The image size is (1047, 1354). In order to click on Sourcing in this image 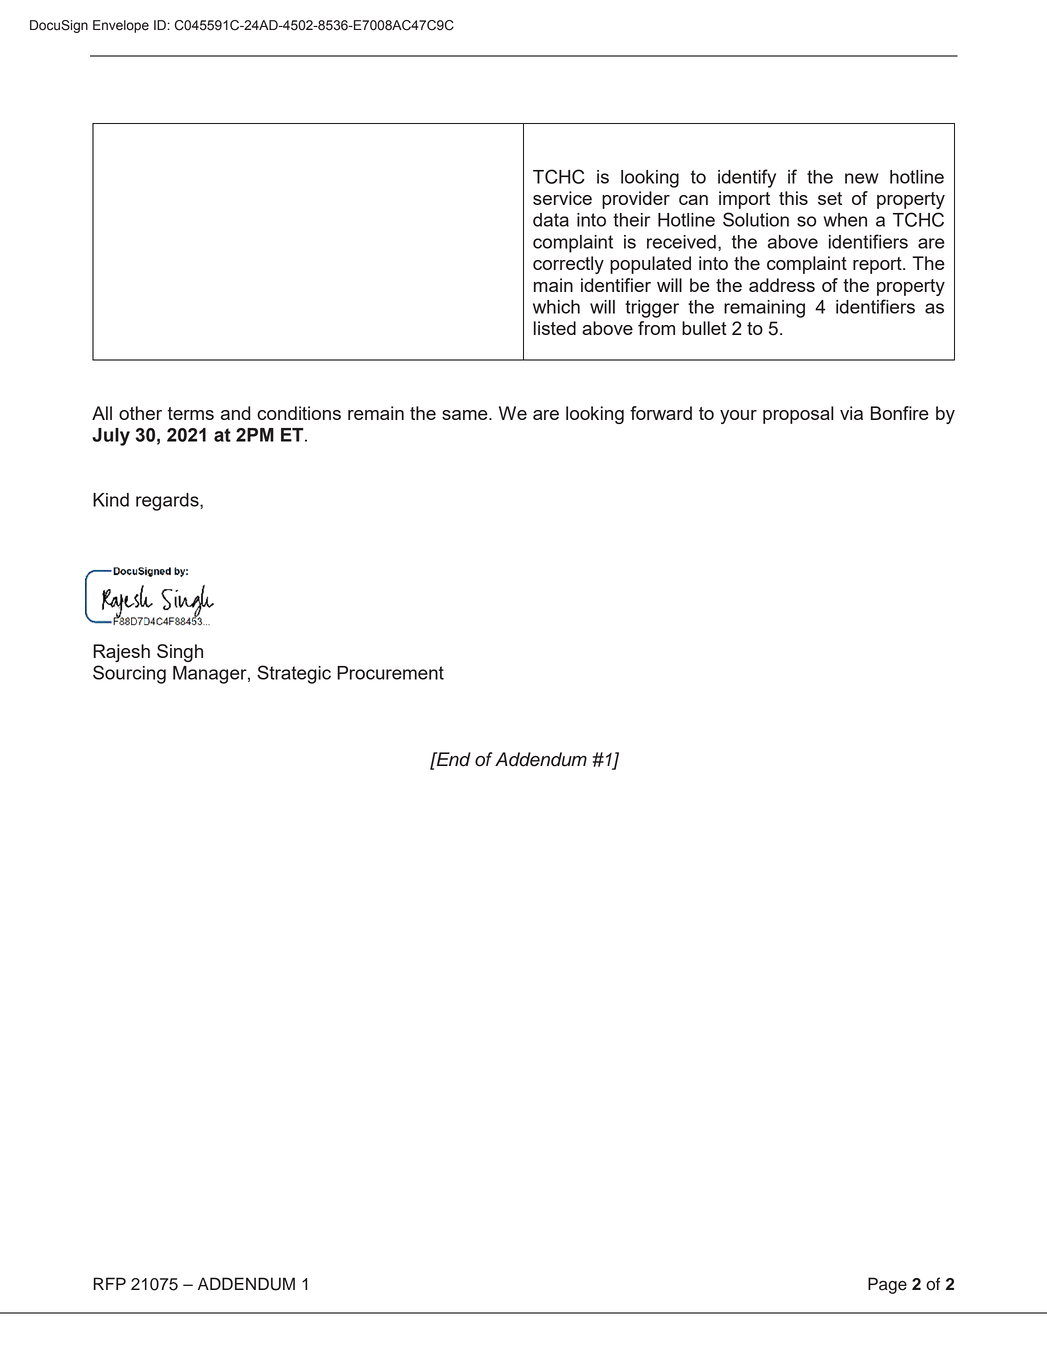, I will do `click(129, 674)`.
